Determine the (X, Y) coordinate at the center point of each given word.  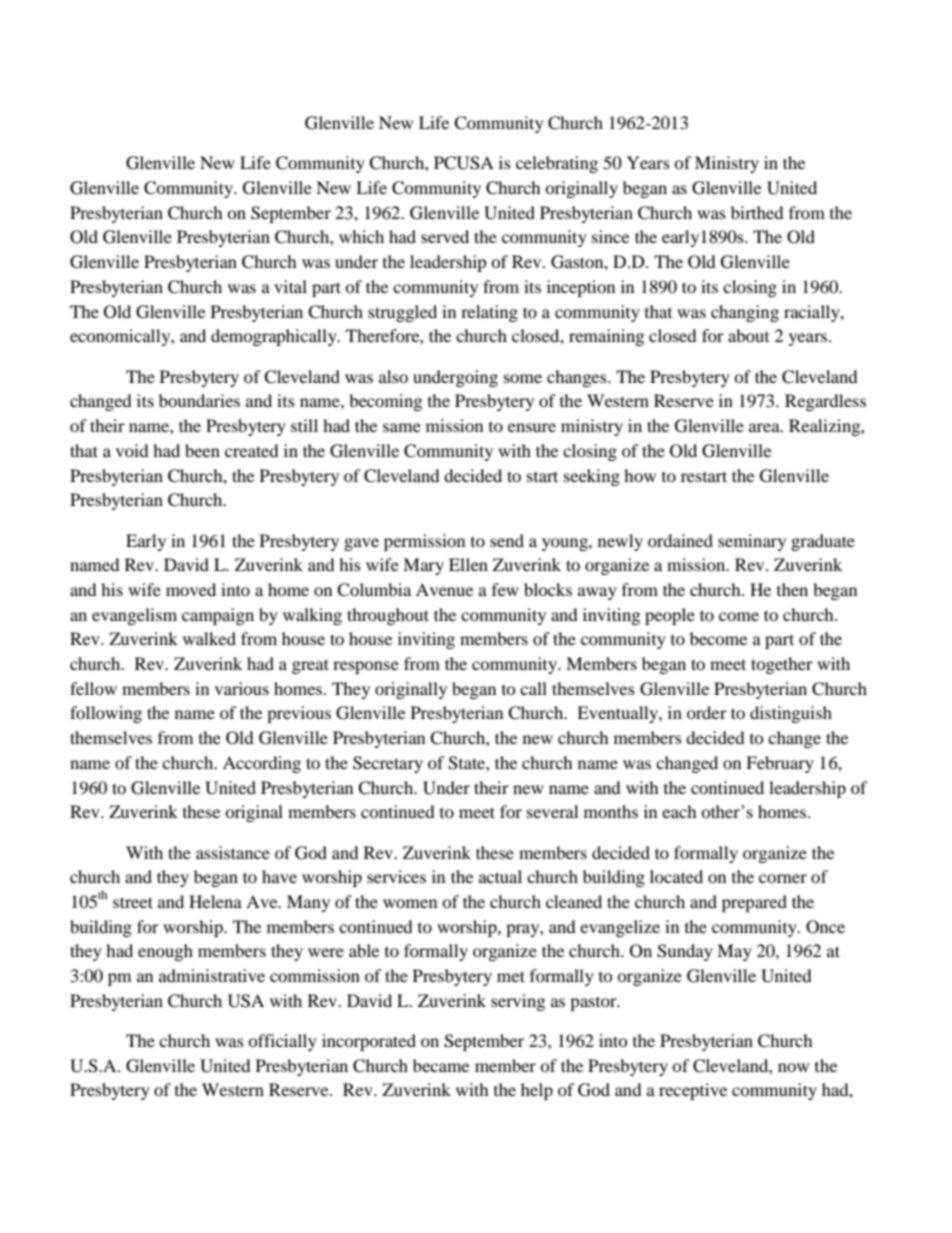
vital (290, 286)
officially (282, 1042)
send (507, 540)
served (445, 236)
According (262, 764)
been (202, 450)
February (780, 764)
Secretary (388, 764)
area (765, 427)
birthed (757, 212)
